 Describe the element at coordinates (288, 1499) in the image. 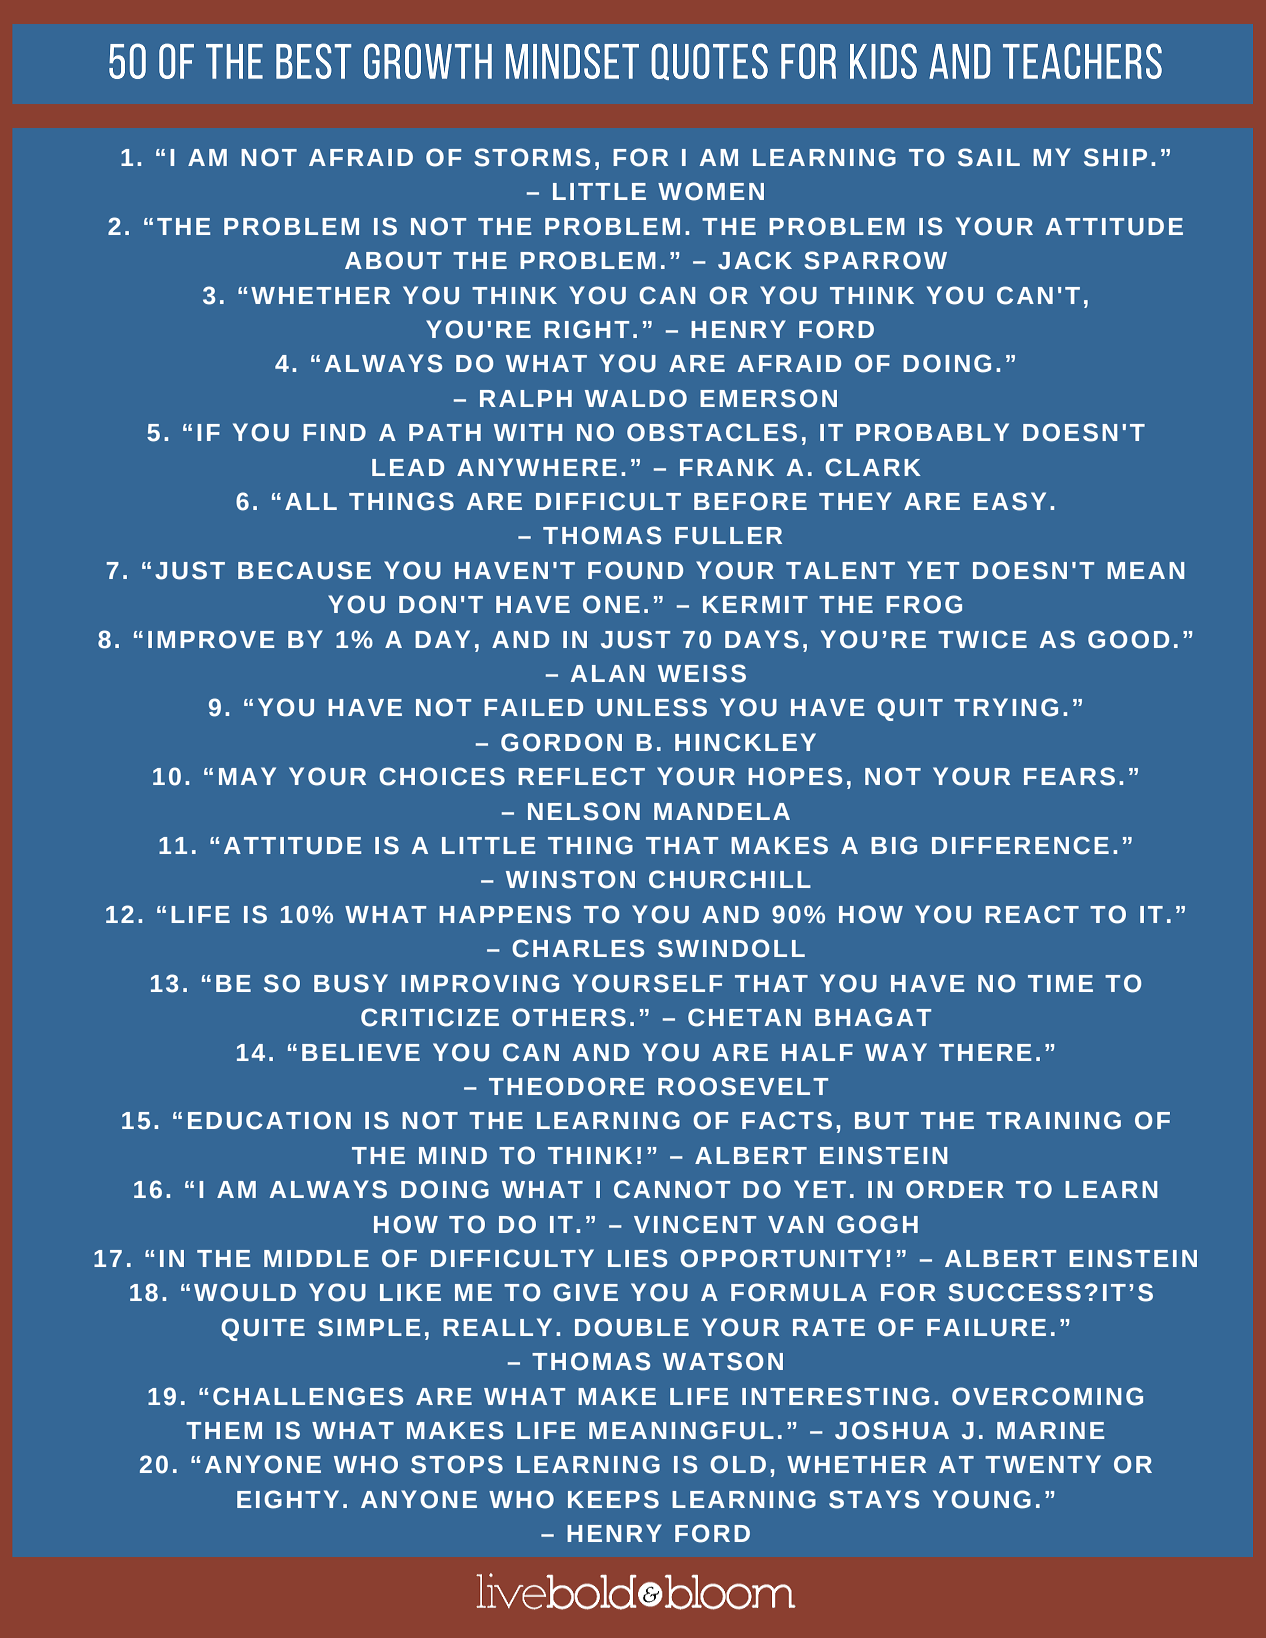

I see `EIGHTY` at that location.
